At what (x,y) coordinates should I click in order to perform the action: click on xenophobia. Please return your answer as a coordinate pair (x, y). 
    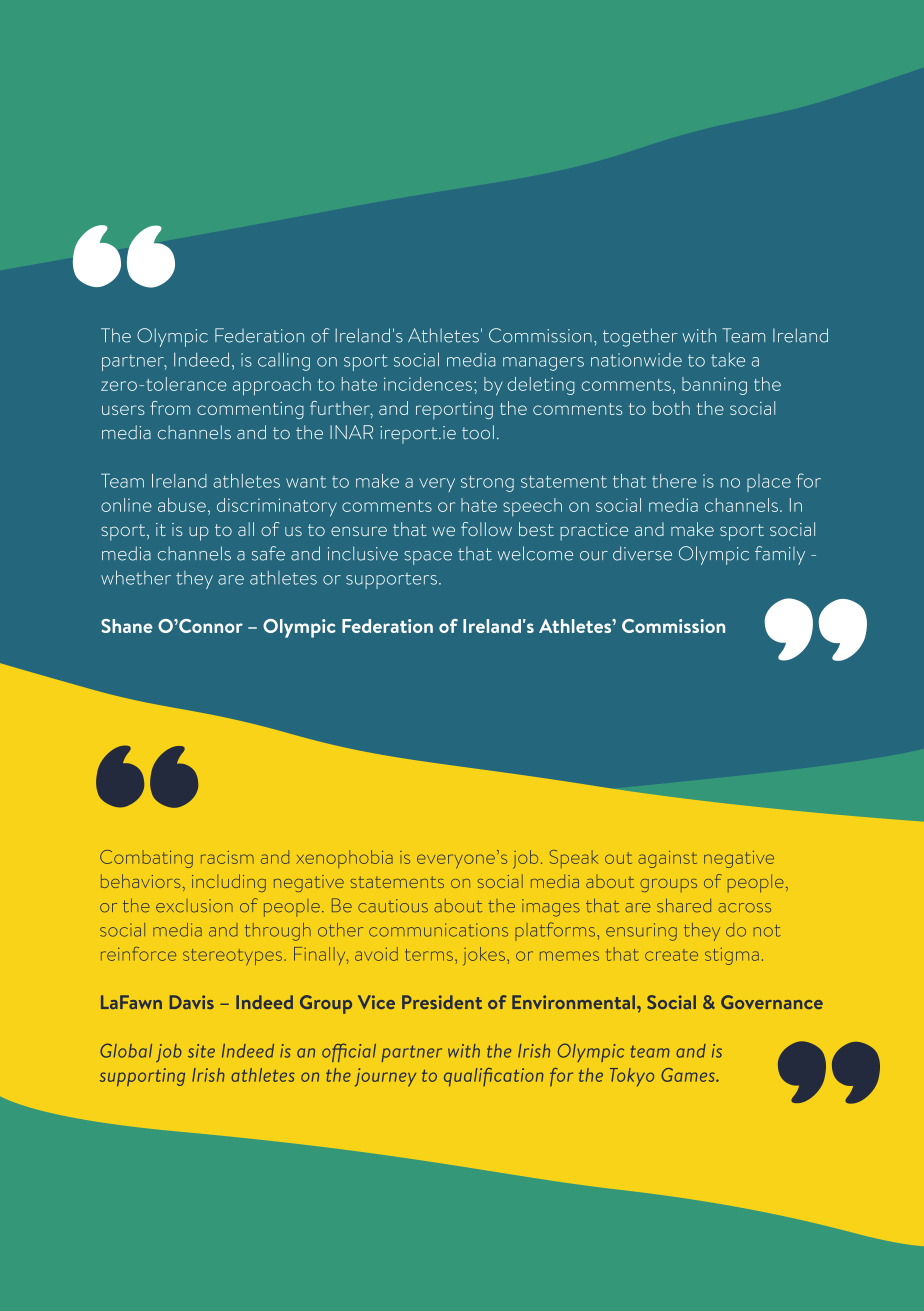
    Looking at the image, I should click on (345, 859).
